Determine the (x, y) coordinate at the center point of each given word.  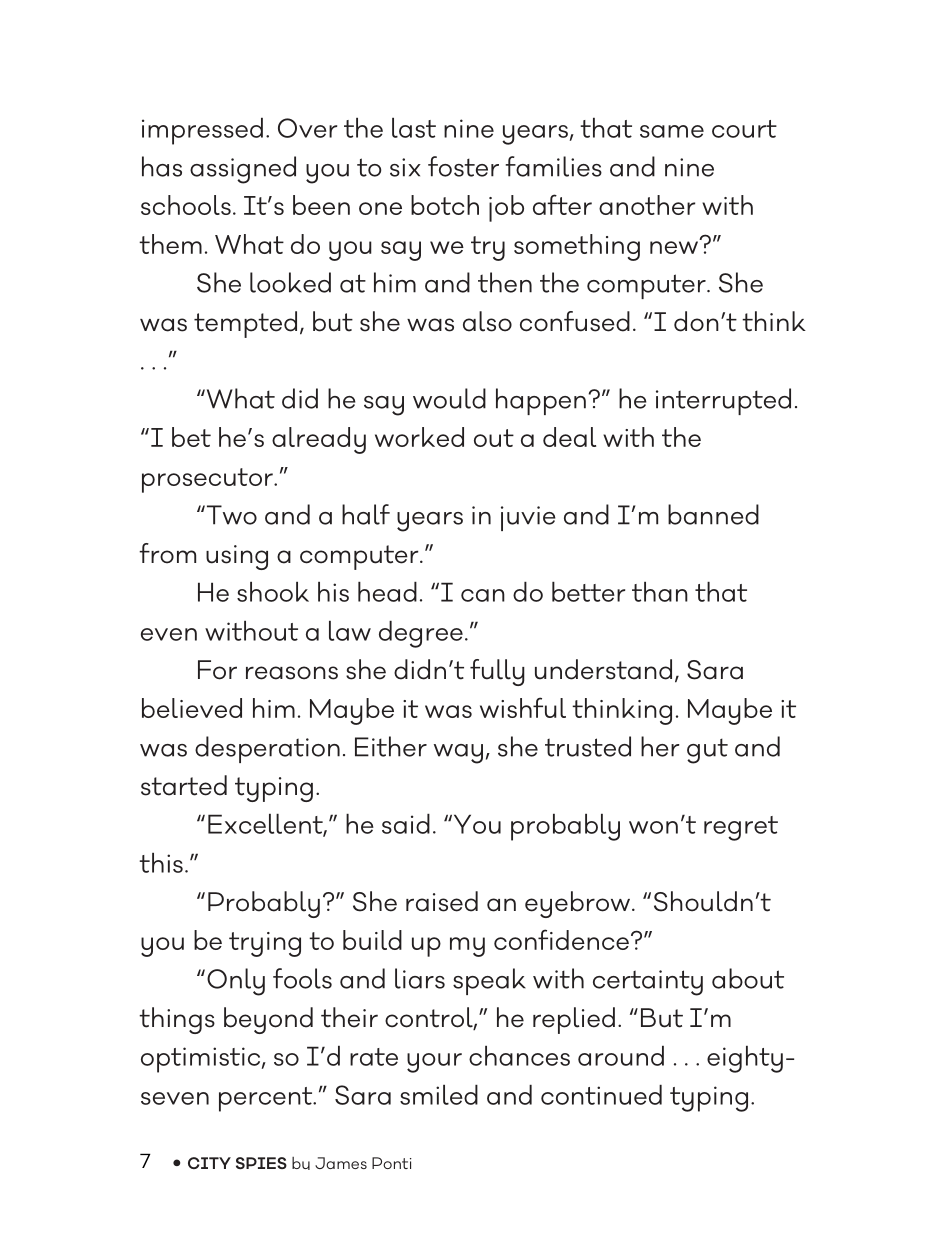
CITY (209, 1163)
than (660, 592)
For (217, 670)
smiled (439, 1095)
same (672, 131)
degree (421, 634)
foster (463, 166)
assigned (243, 170)
